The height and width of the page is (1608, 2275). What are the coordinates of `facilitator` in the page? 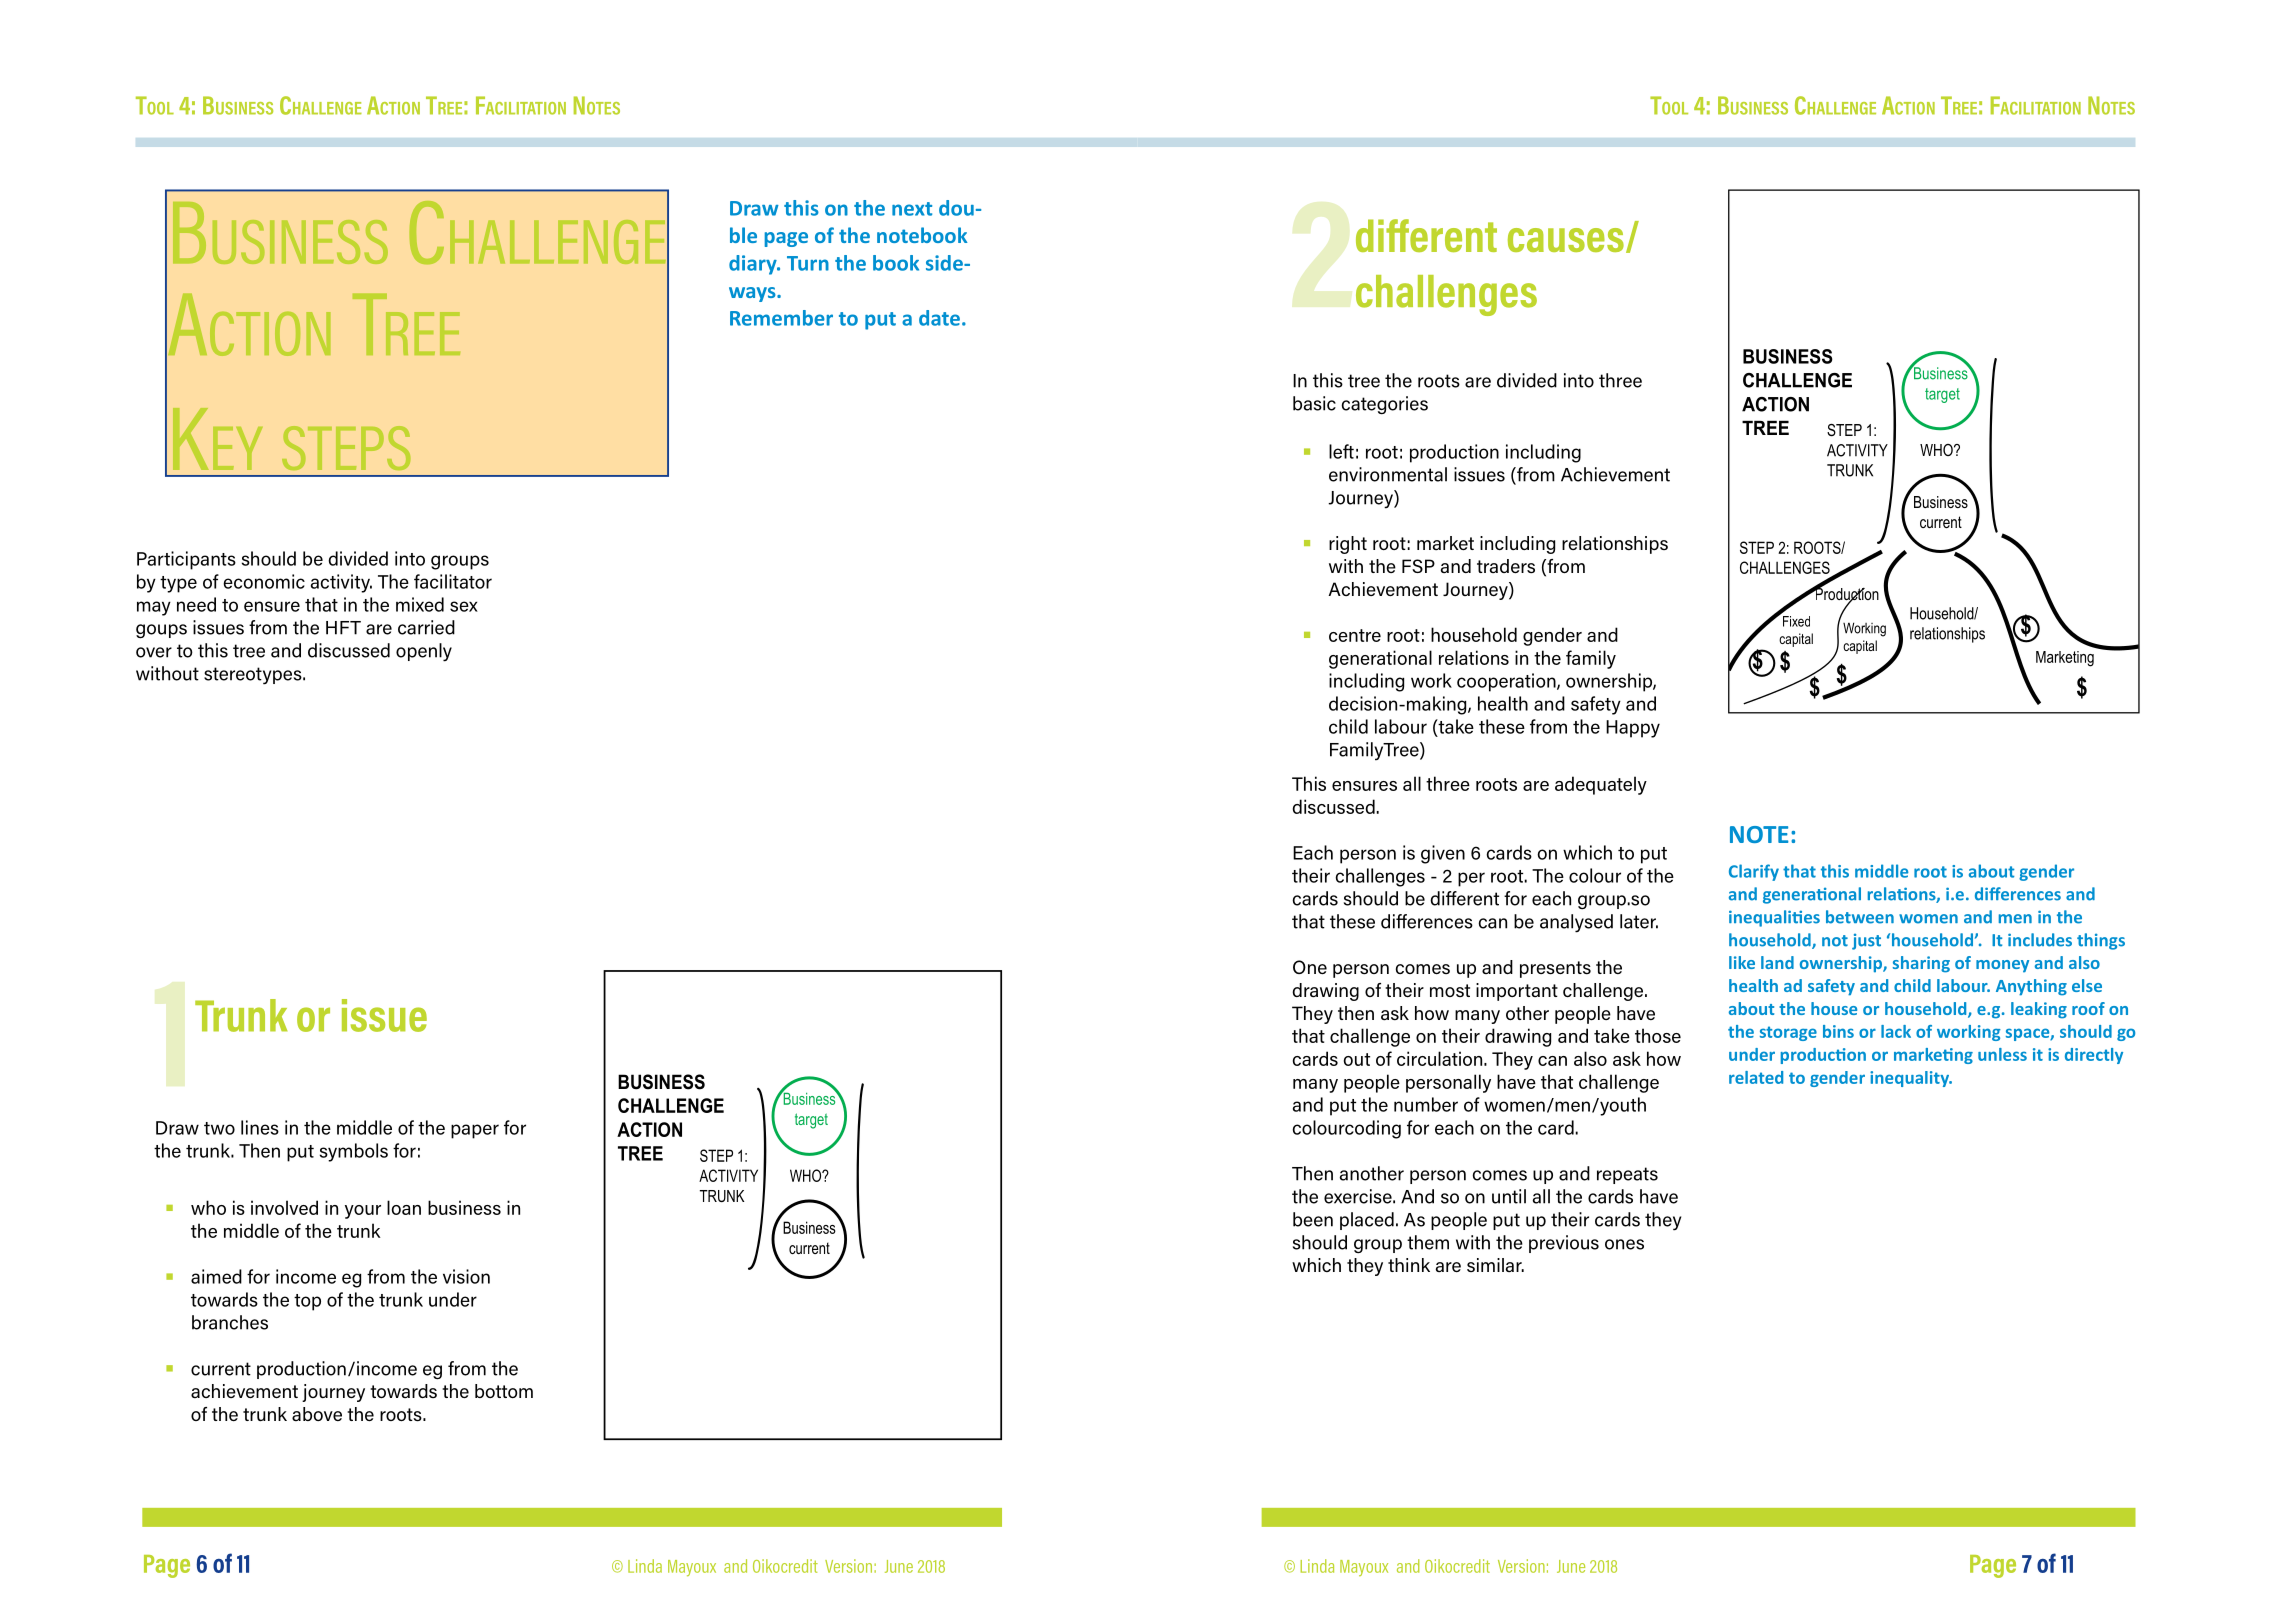 It's located at (453, 581).
